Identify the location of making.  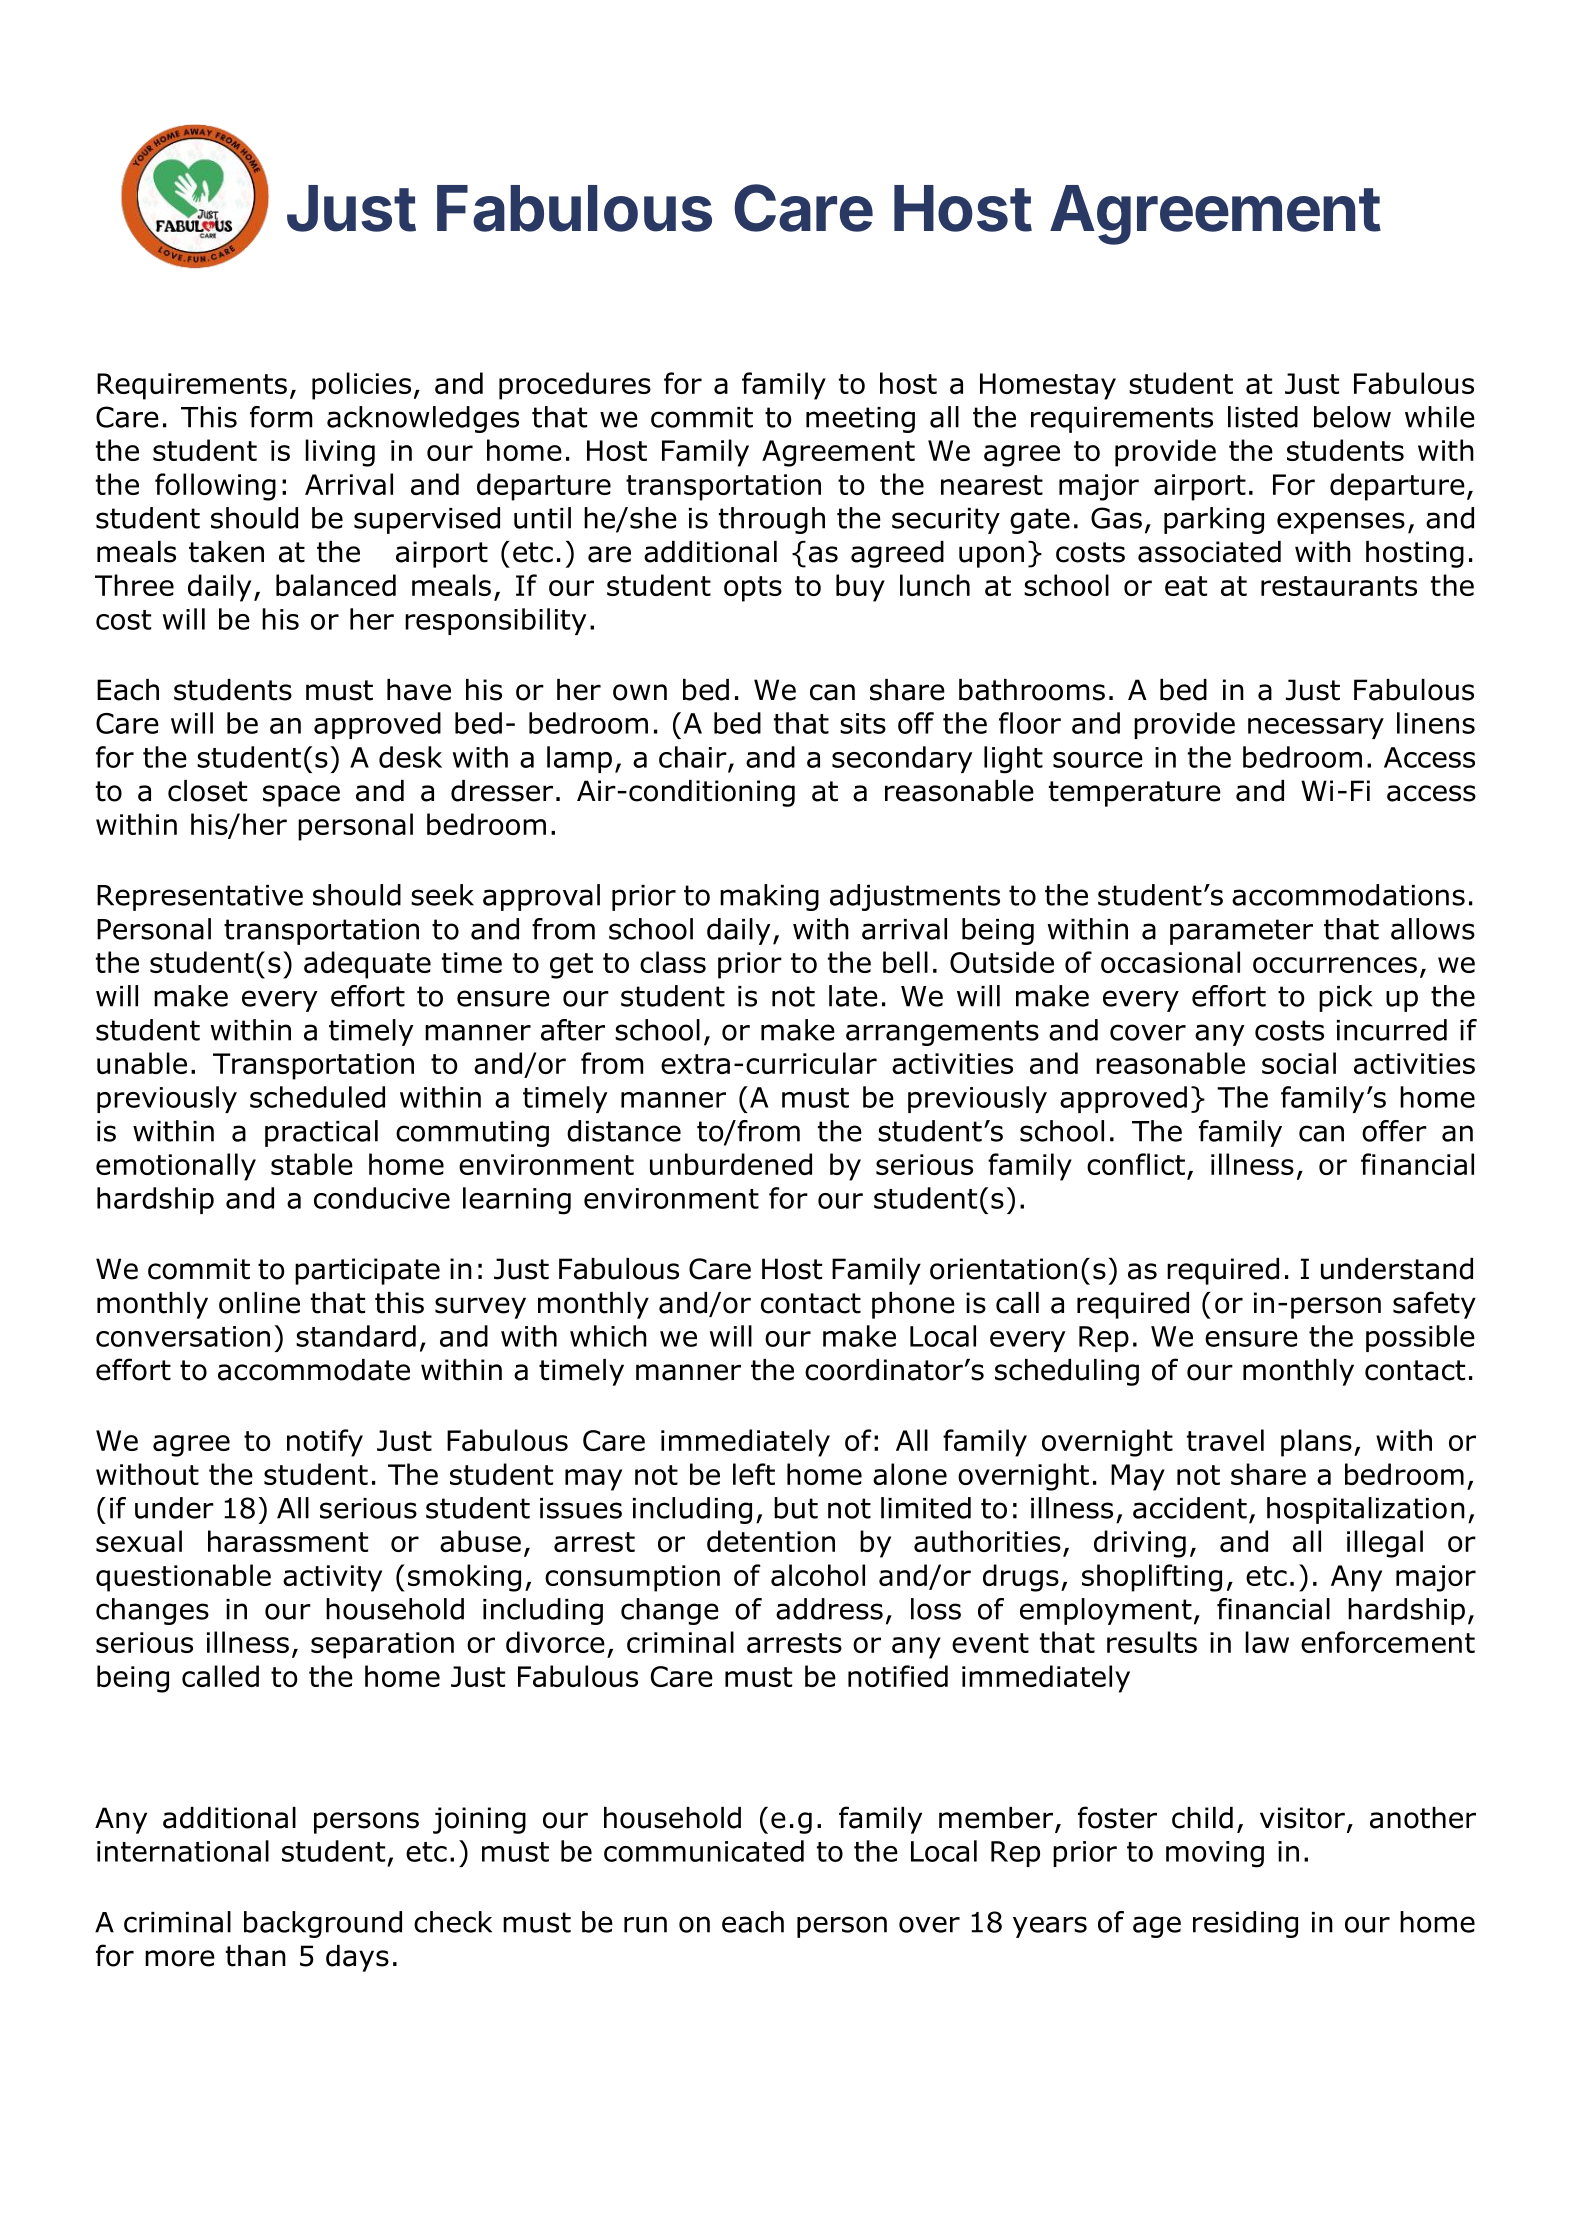
(769, 897).
